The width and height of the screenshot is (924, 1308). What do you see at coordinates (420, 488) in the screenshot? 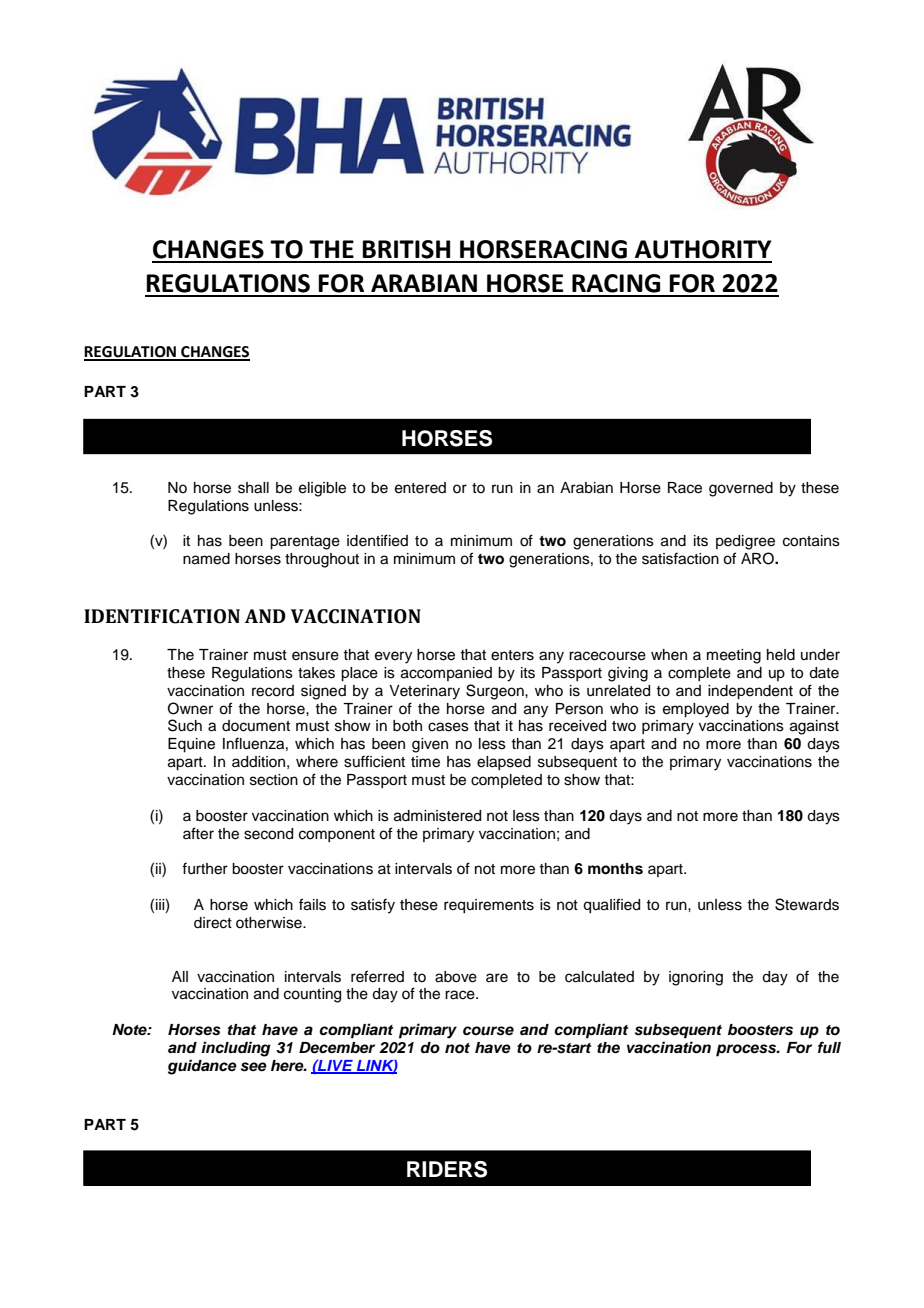
I see `entered` at bounding box center [420, 488].
